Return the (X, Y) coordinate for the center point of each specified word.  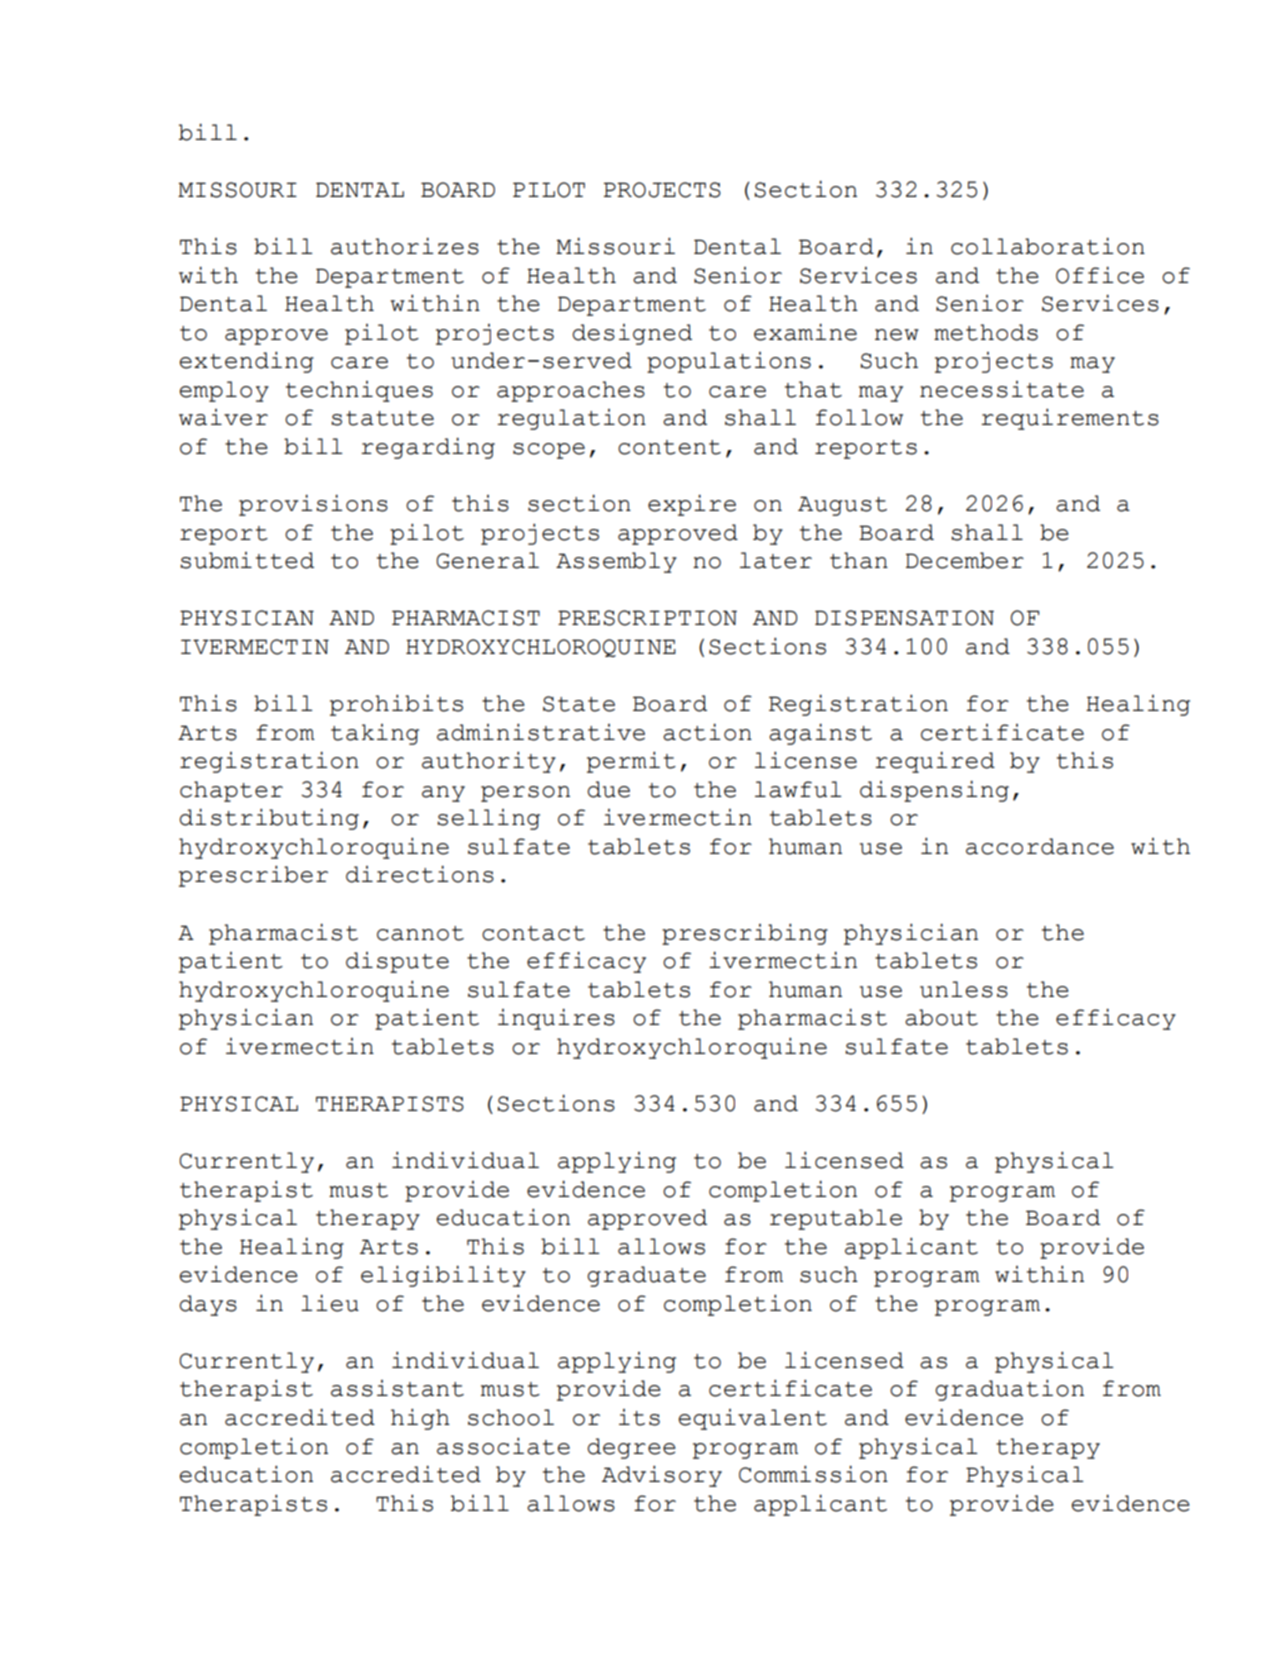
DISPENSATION (904, 618)
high (420, 1419)
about (941, 1017)
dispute (397, 962)
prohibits (396, 705)
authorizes (405, 246)
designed (632, 334)
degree (631, 1448)
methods (986, 332)
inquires (556, 1019)
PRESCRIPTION (647, 618)
